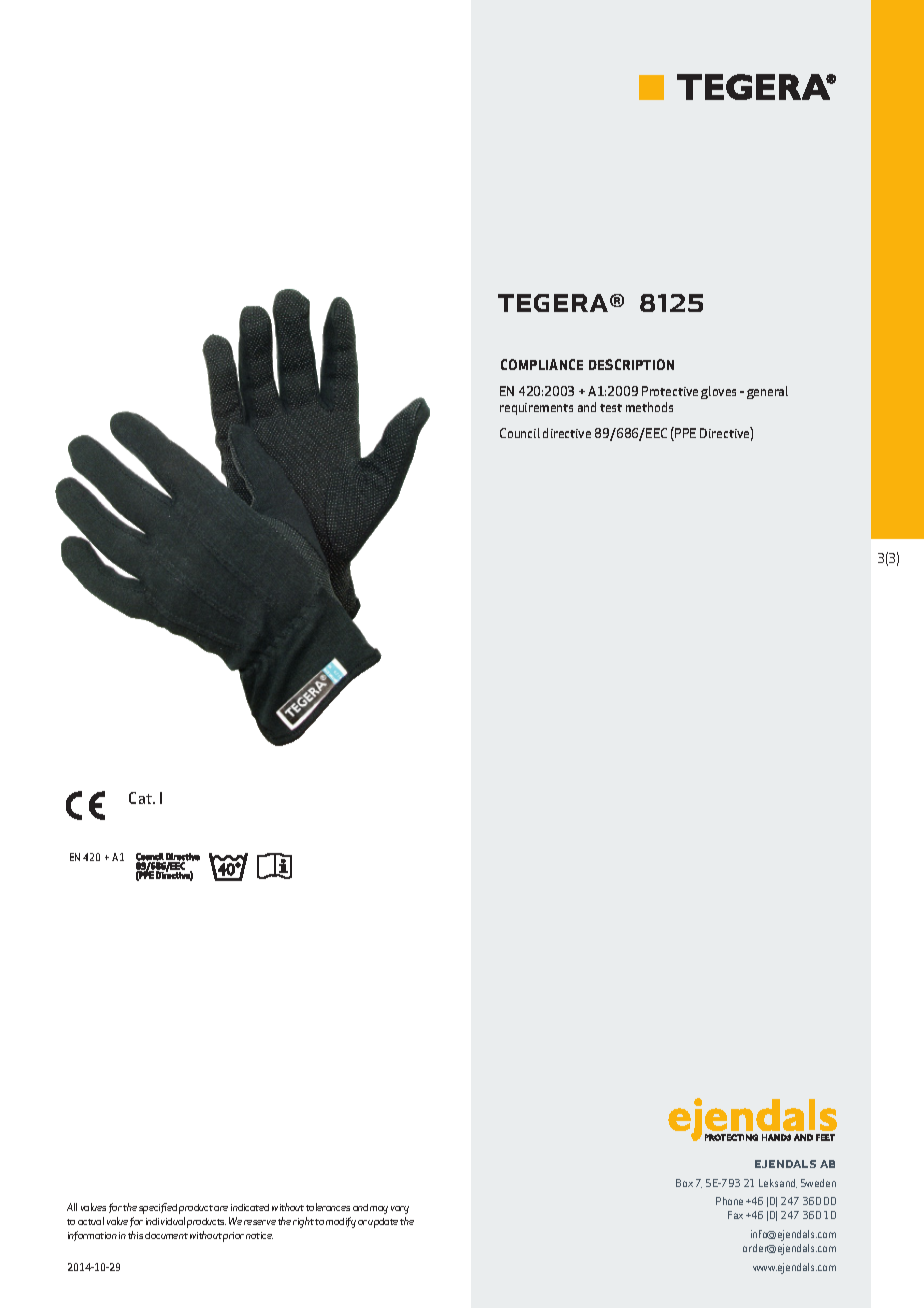  What do you see at coordinates (684, 1183) in the screenshot?
I see `Box` at bounding box center [684, 1183].
